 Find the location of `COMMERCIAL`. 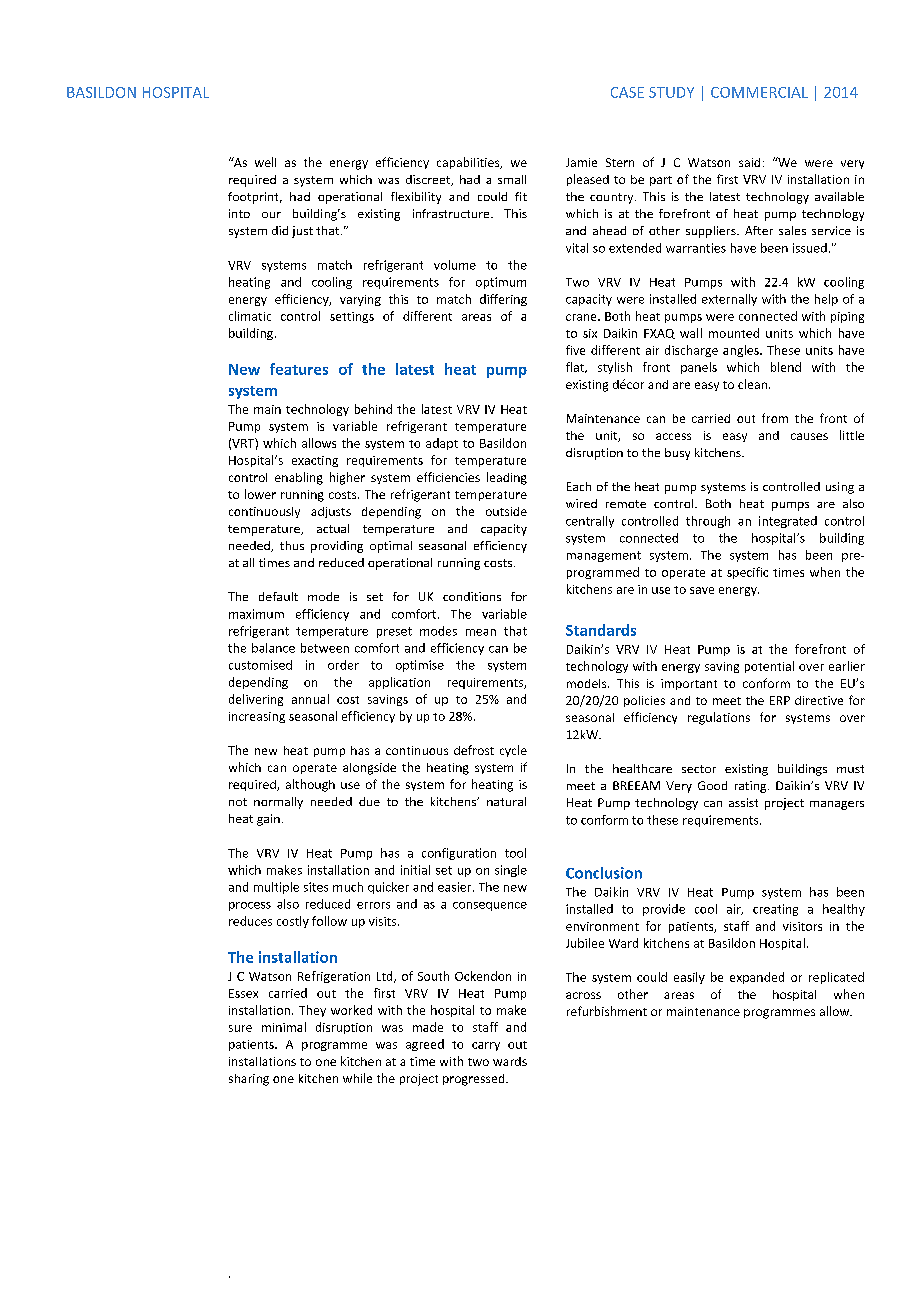

COMMERCIAL is located at coordinates (759, 92).
